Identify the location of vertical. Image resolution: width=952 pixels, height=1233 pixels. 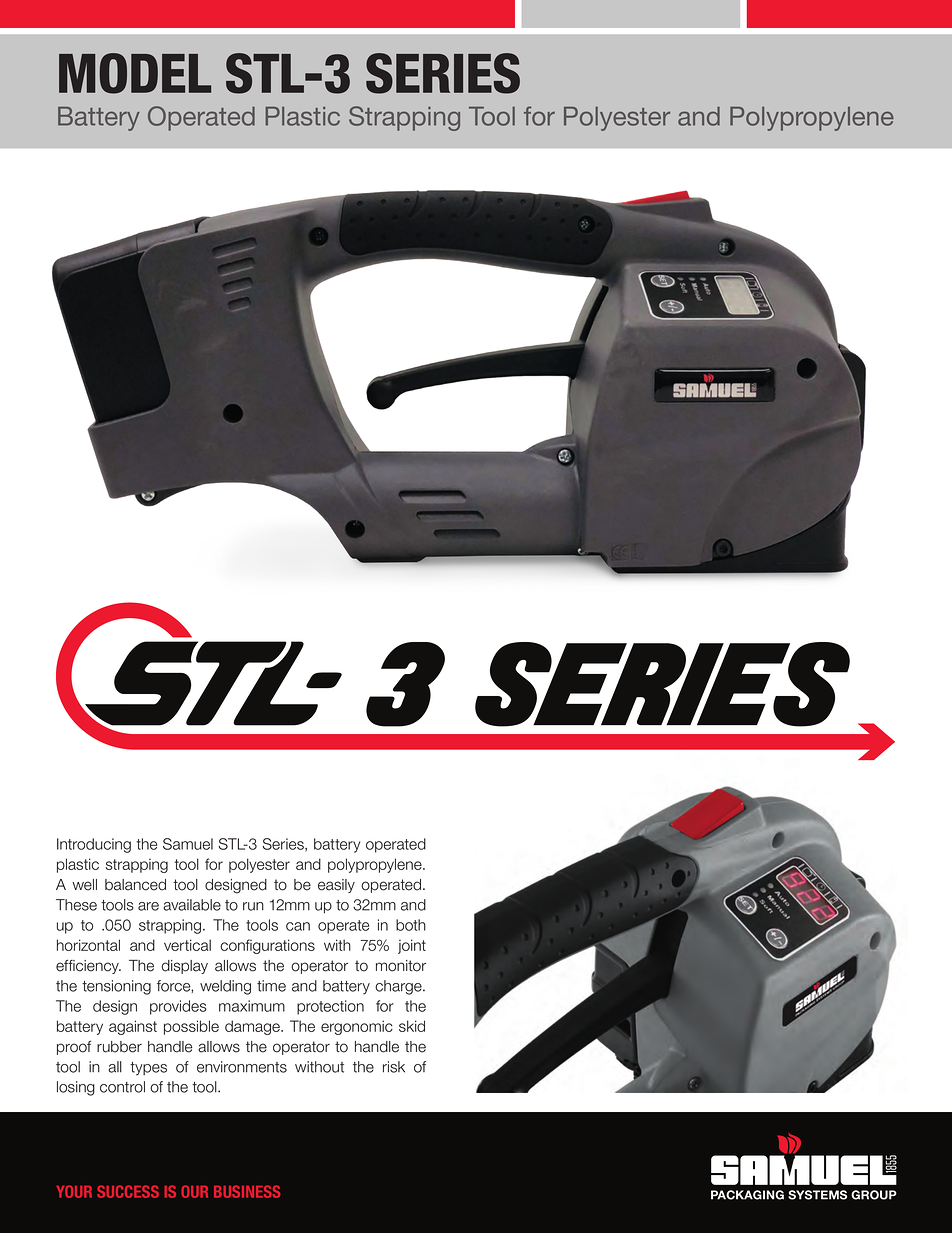
(187, 945).
